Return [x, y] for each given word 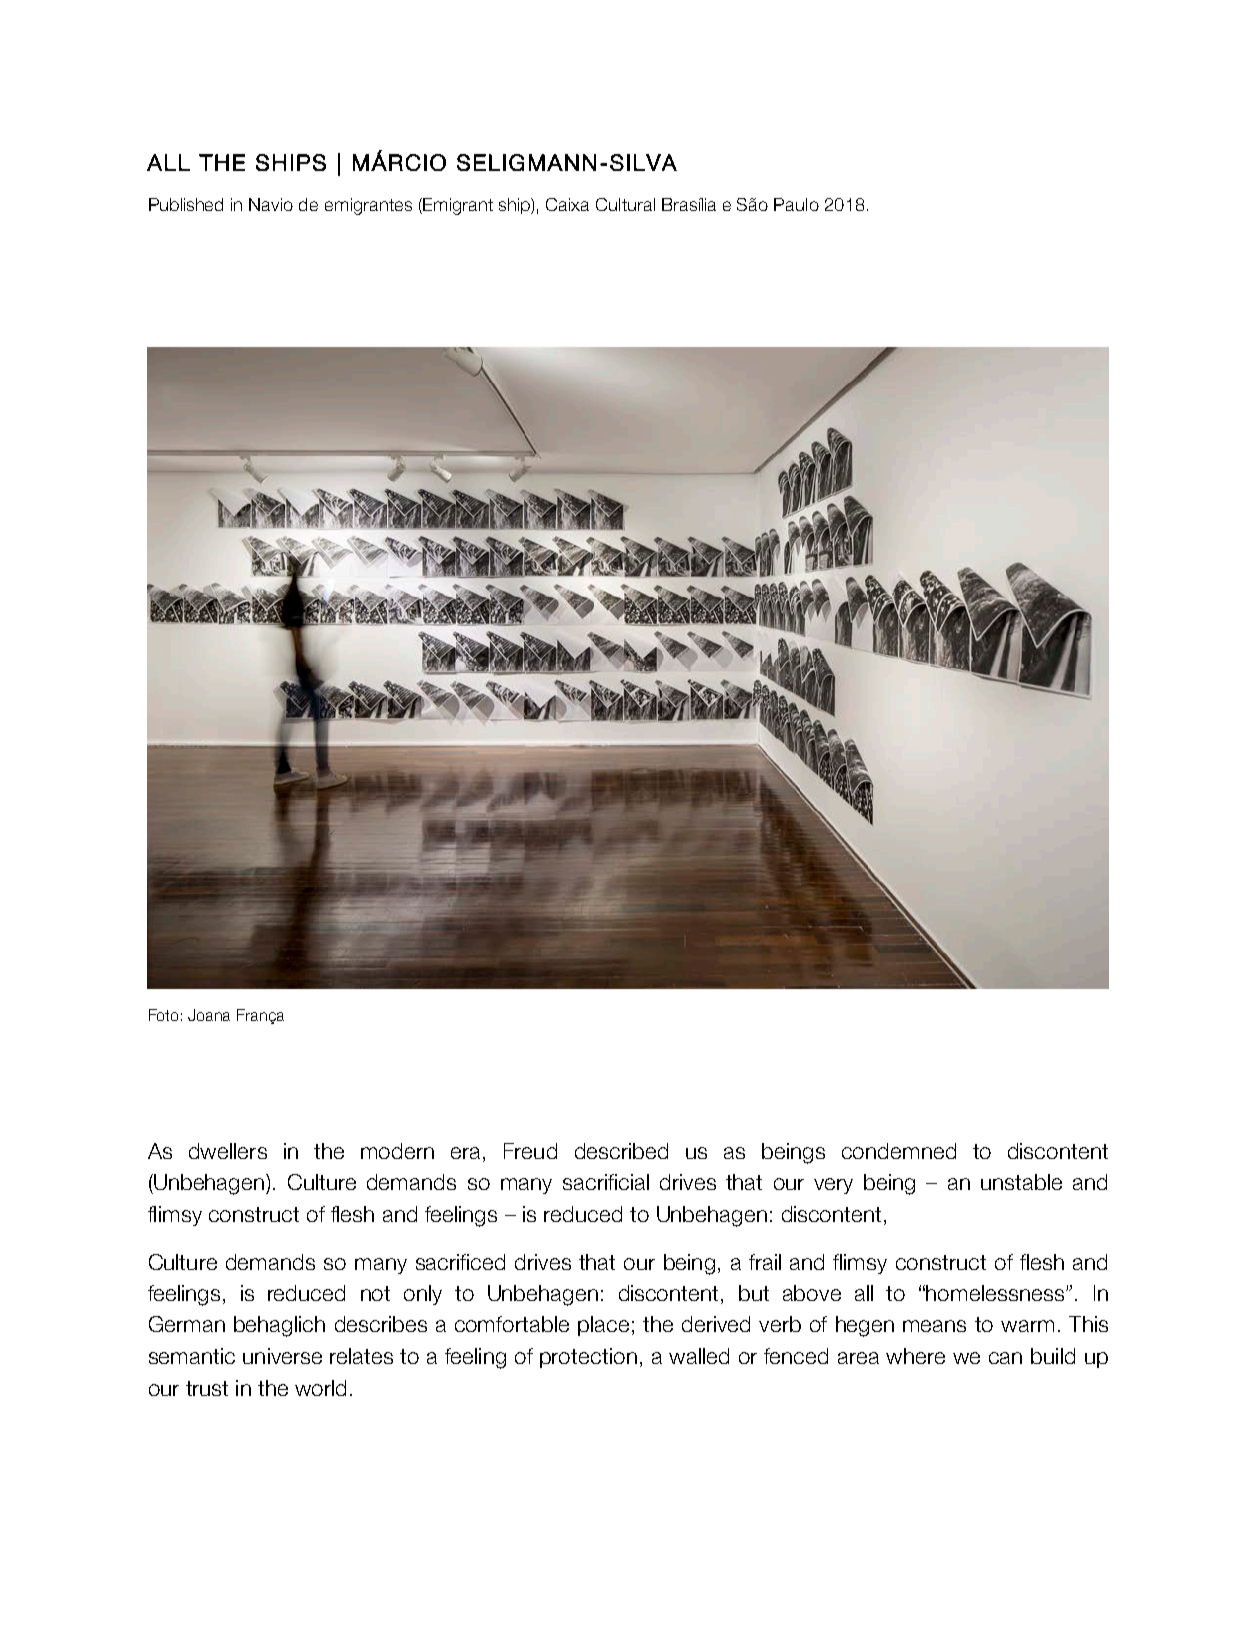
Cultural [625, 204]
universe [282, 1356]
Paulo [796, 204]
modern [397, 1151]
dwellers [228, 1151]
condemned [899, 1151]
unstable [1021, 1182]
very [833, 1186]
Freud [530, 1151]
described [621, 1151]
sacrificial [606, 1182]
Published [186, 204]
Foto [163, 1015]
